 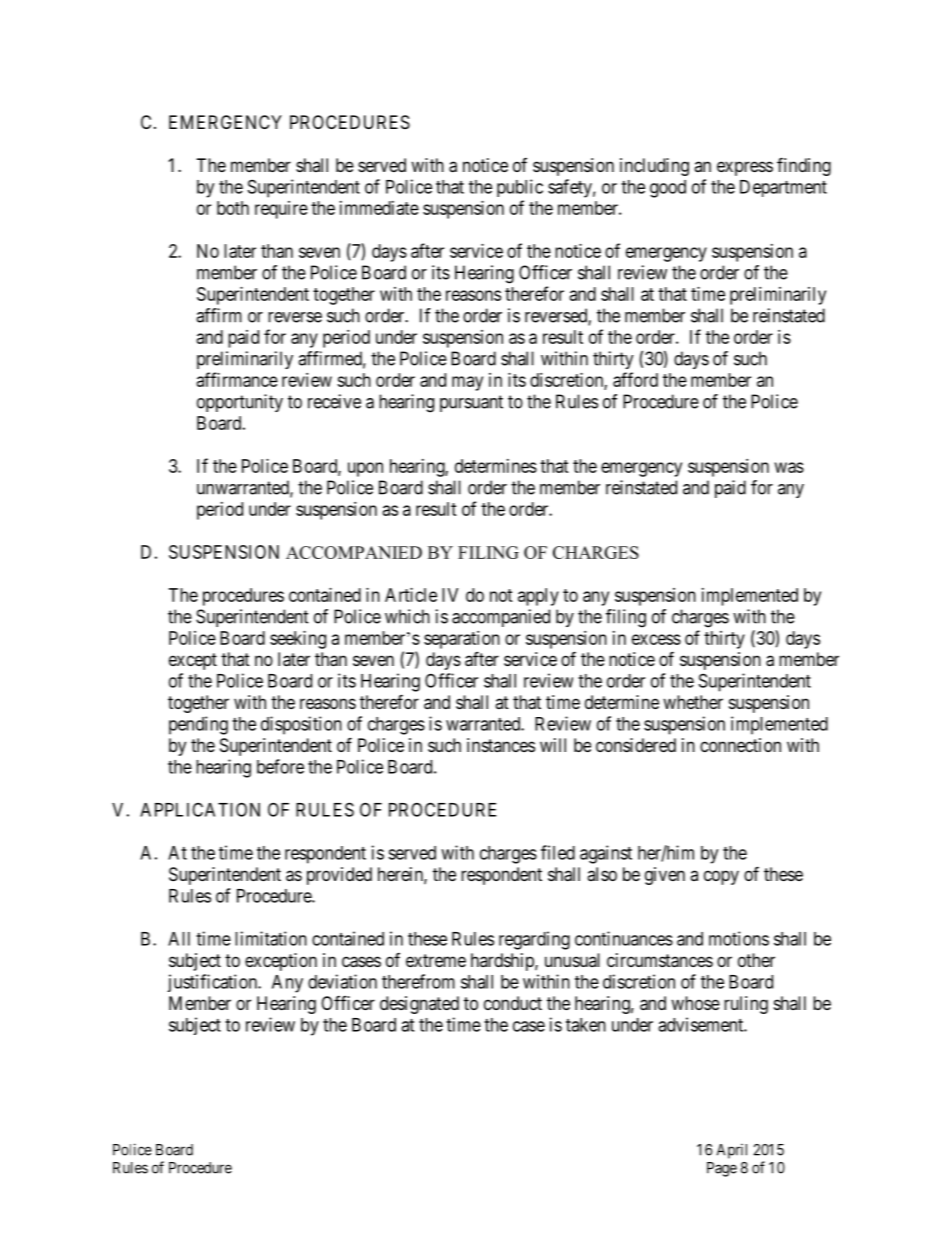 What do you see at coordinates (745, 168) in the page?
I see `express` at bounding box center [745, 168].
